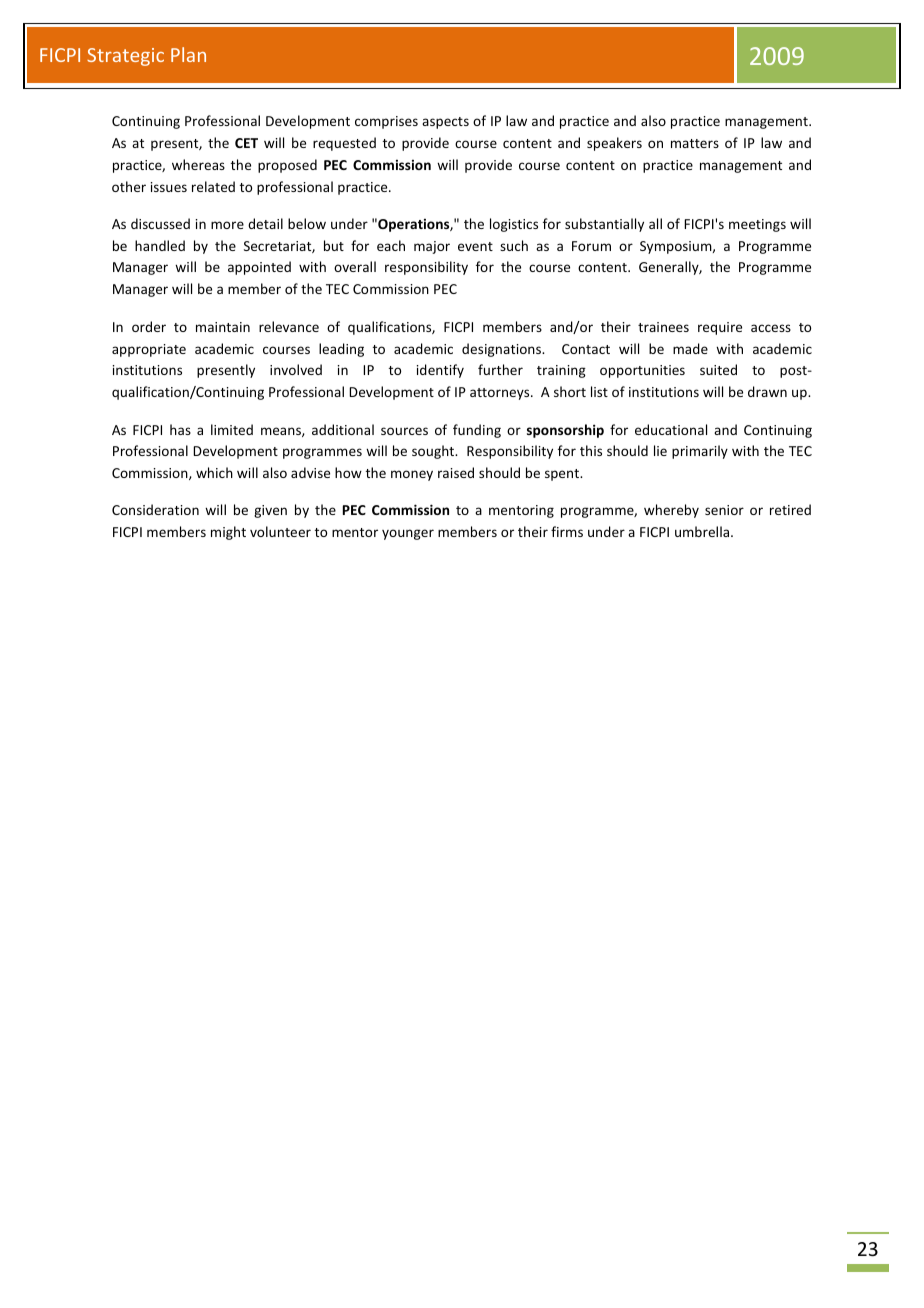 This document has height=1308, width=924. Describe the element at coordinates (724, 510) in the document. I see `senior` at that location.
